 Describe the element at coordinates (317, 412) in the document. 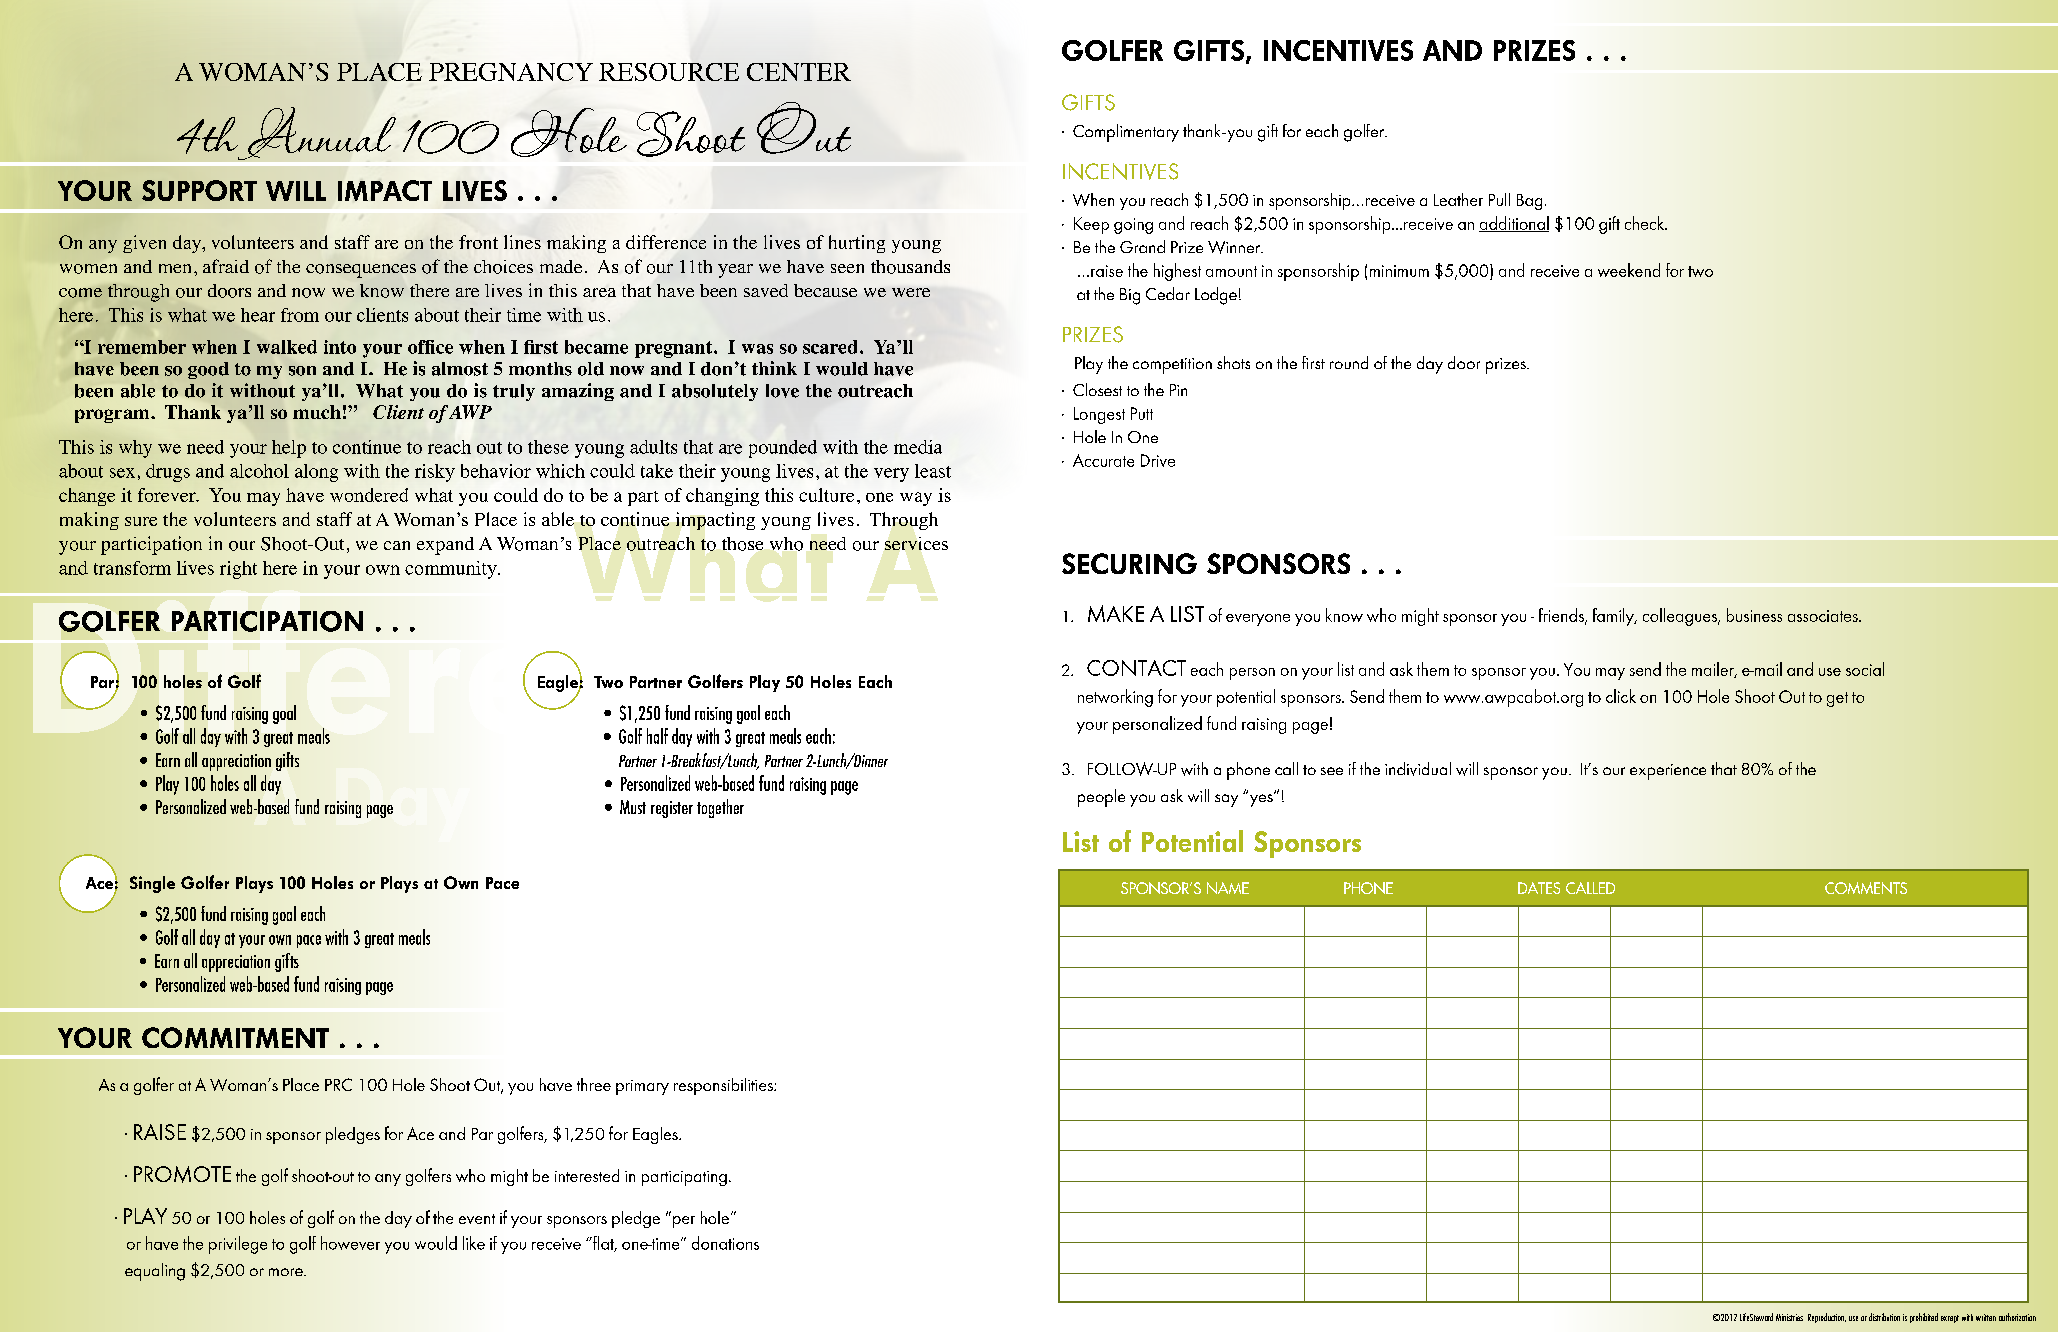

I see `much` at that location.
